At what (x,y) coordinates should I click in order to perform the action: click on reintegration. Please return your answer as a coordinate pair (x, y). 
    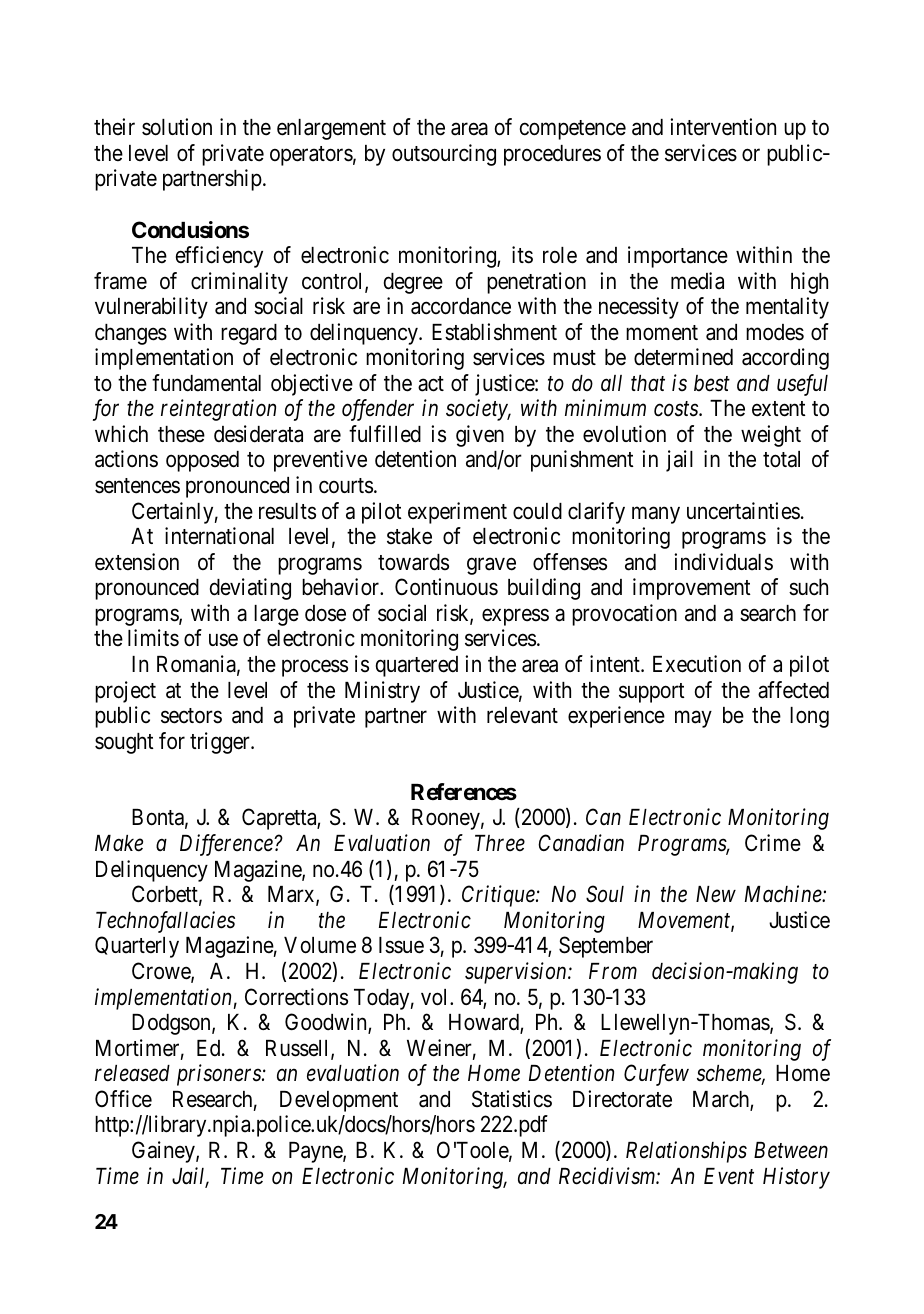
    Looking at the image, I should click on (218, 410).
